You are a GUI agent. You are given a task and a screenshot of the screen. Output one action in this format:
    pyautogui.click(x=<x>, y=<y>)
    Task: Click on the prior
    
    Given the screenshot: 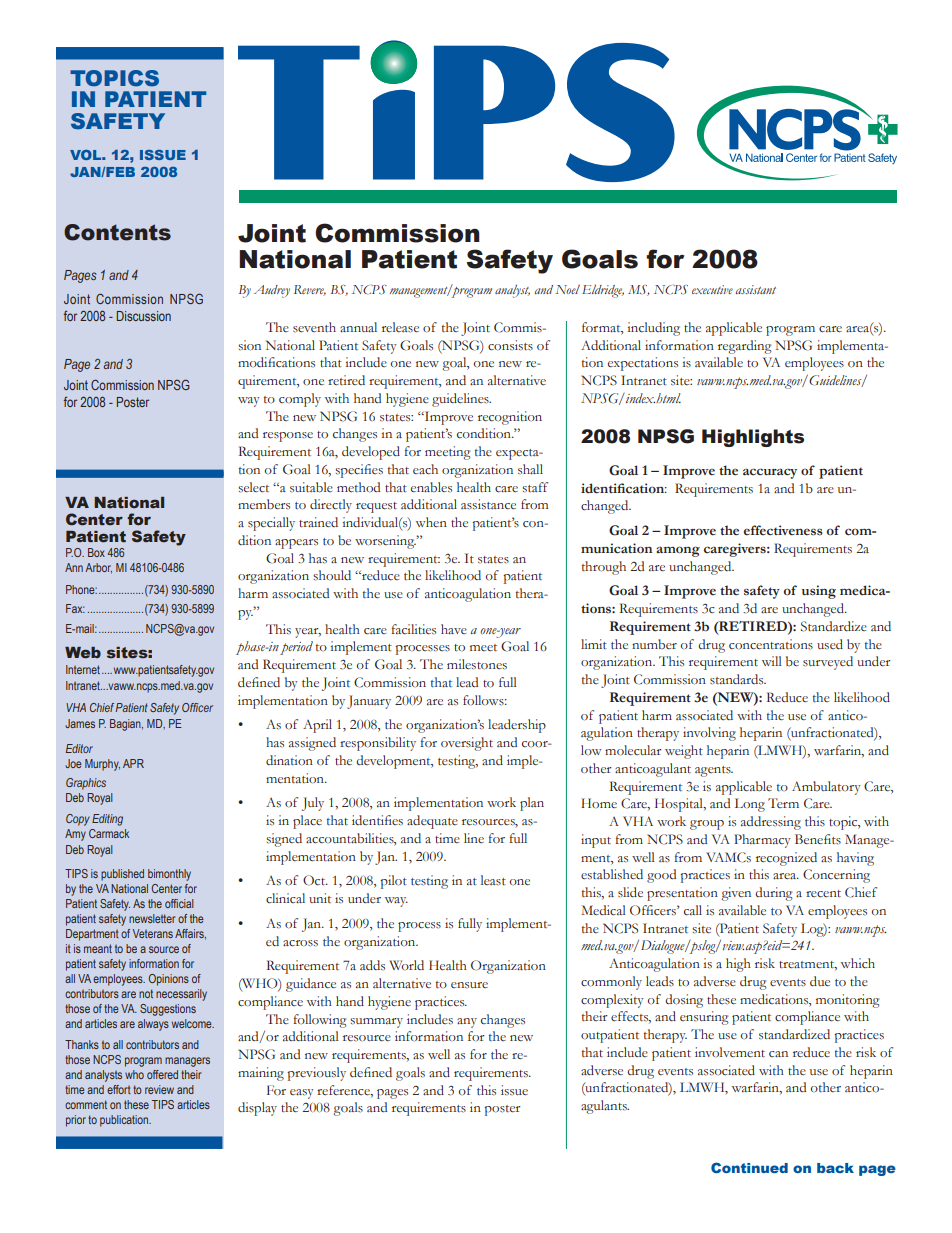 What is the action you would take?
    pyautogui.click(x=76, y=1121)
